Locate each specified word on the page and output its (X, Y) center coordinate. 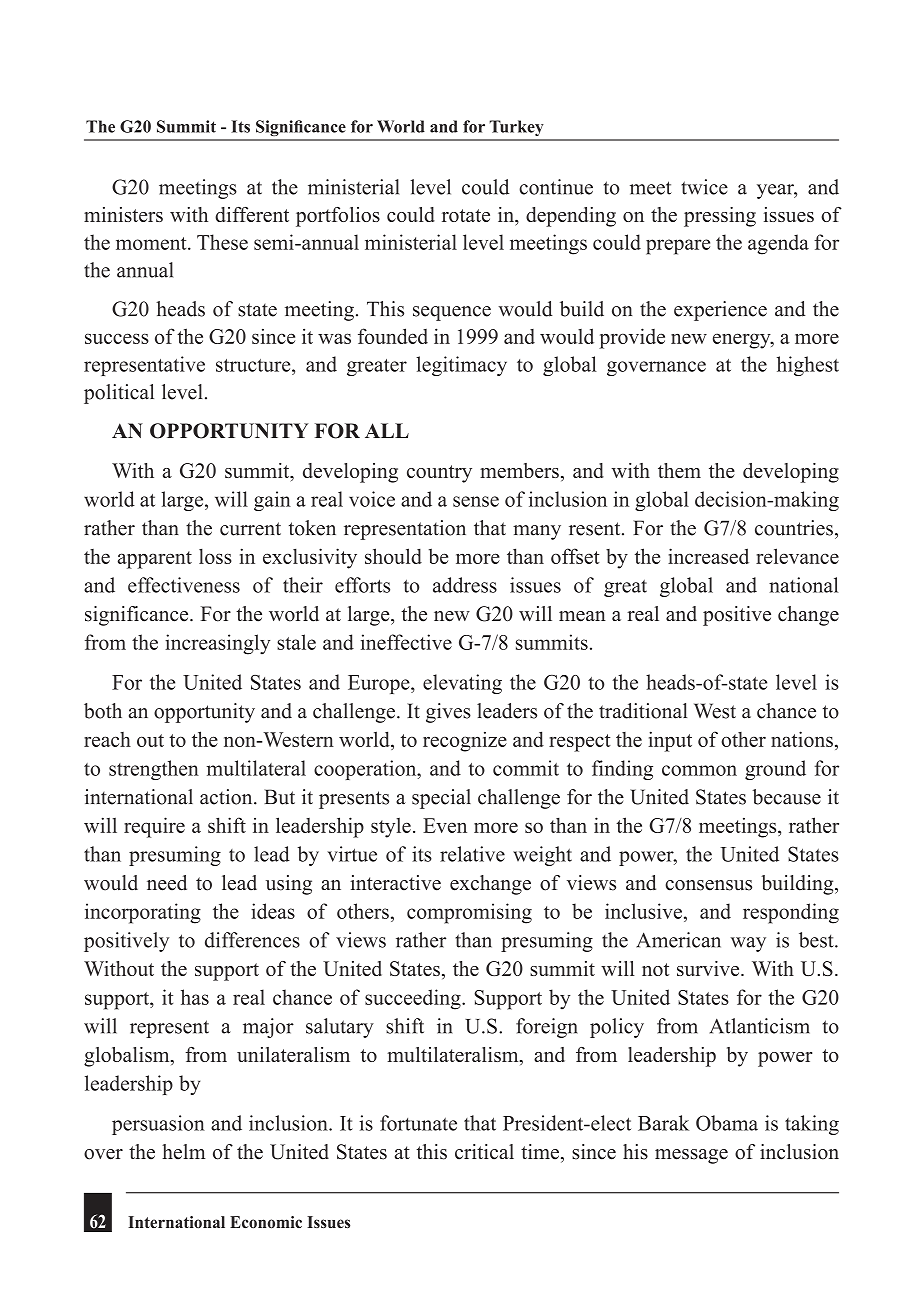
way (748, 944)
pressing (720, 217)
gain (272, 501)
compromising (469, 913)
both (103, 711)
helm (183, 1152)
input (670, 741)
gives (448, 713)
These (222, 242)
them (679, 470)
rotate (466, 215)
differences (252, 940)
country (439, 474)
